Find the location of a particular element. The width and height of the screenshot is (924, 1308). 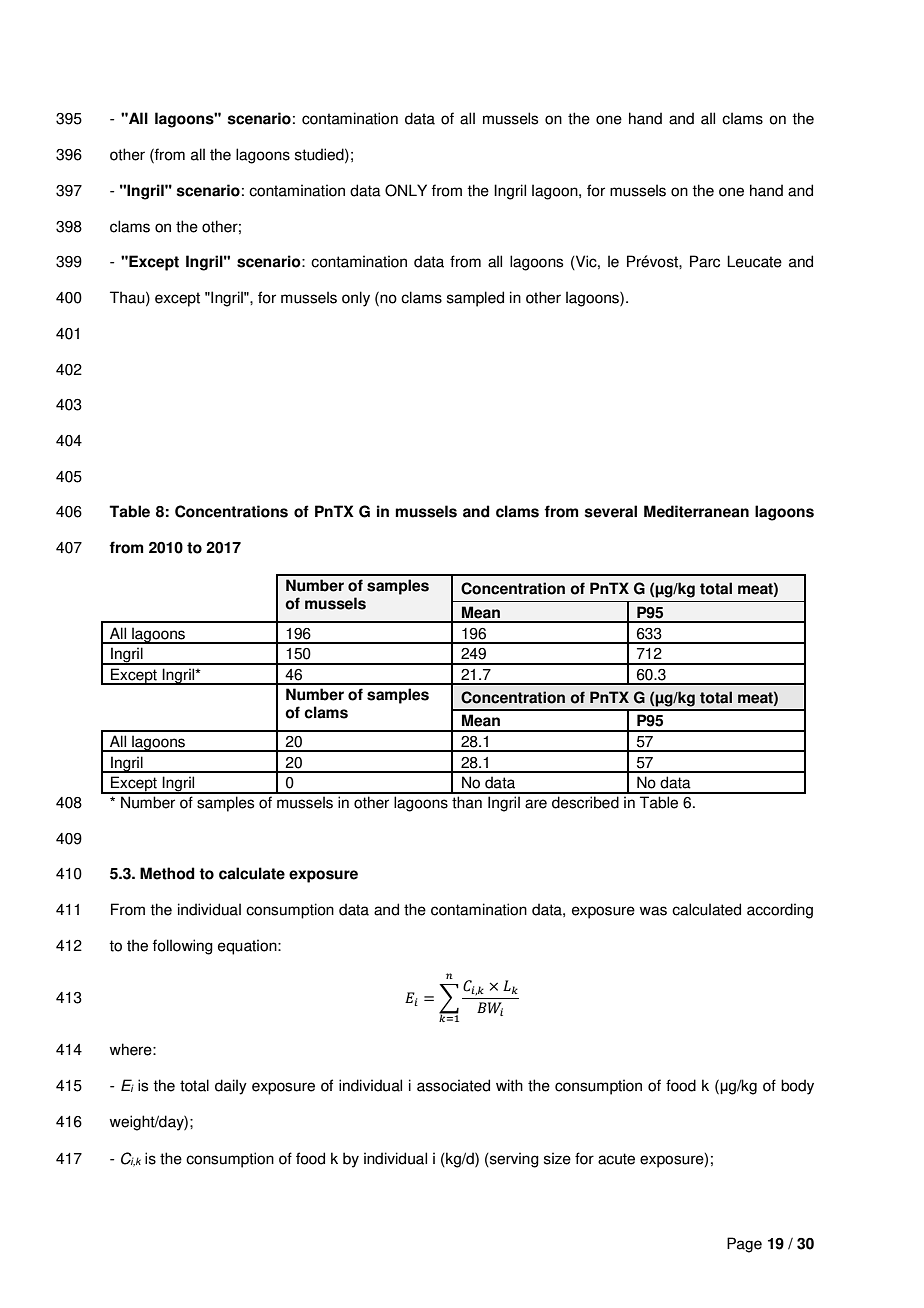

Method is located at coordinates (167, 873).
